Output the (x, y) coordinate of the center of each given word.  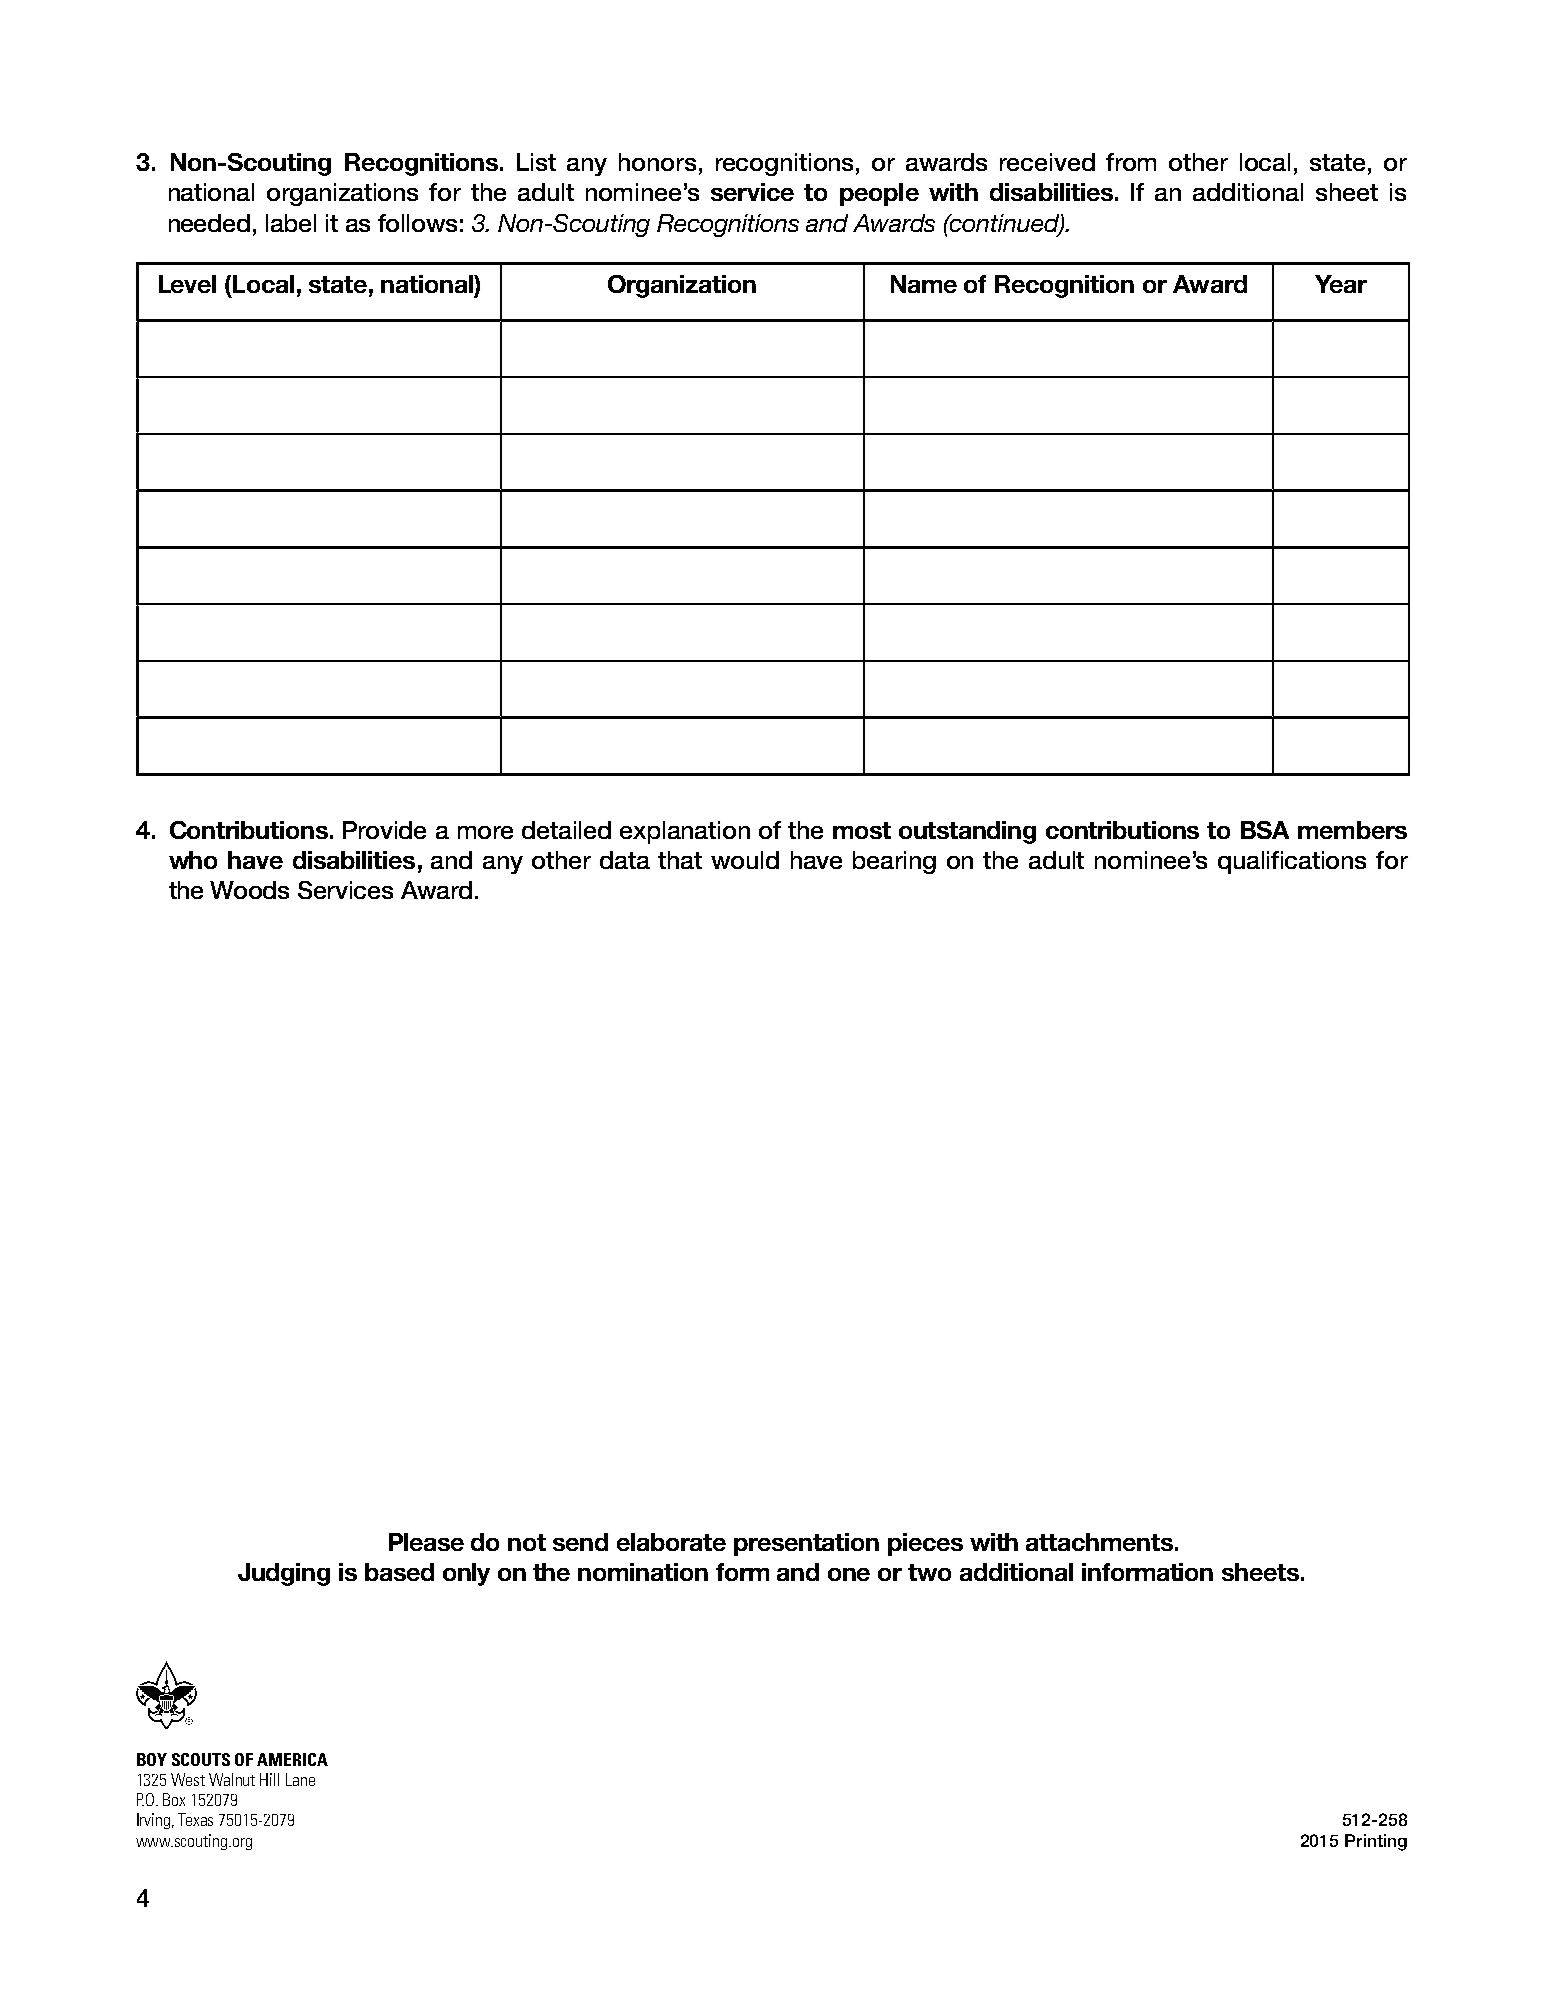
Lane (300, 1779)
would (745, 860)
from (1131, 162)
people (879, 194)
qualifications (1292, 862)
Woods (249, 890)
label (291, 223)
